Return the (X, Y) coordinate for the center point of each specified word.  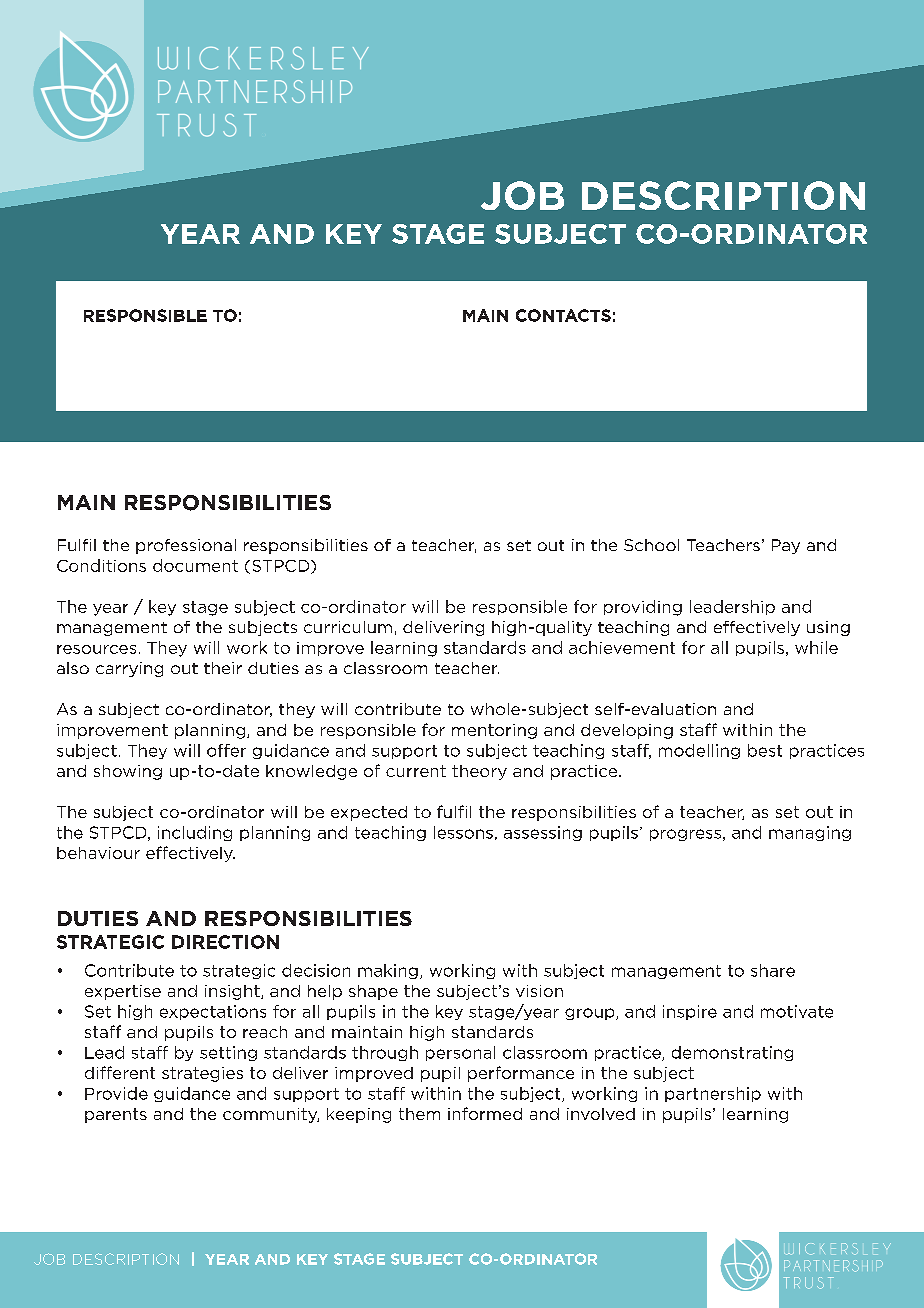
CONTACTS (563, 315)
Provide (116, 1093)
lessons (463, 832)
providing (643, 608)
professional (186, 546)
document (195, 565)
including (195, 833)
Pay (786, 546)
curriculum (348, 627)
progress (685, 835)
